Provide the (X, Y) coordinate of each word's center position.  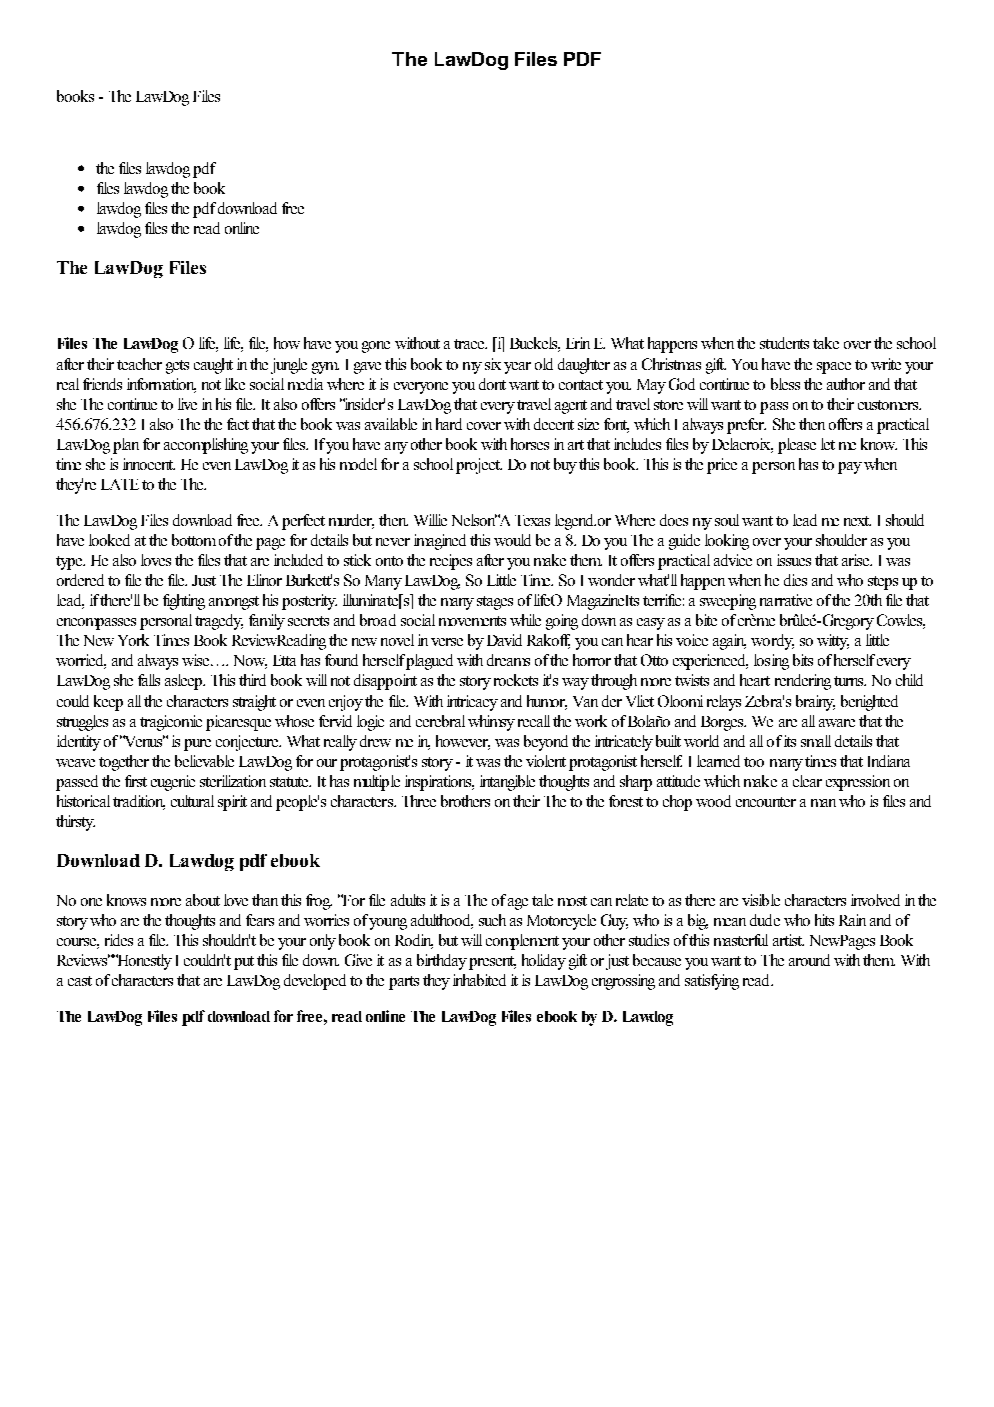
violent (546, 761)
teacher (139, 364)
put (244, 963)
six (493, 364)
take (826, 343)
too (754, 762)
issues (794, 560)
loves (156, 560)
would (512, 540)
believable (204, 761)
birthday (442, 962)
